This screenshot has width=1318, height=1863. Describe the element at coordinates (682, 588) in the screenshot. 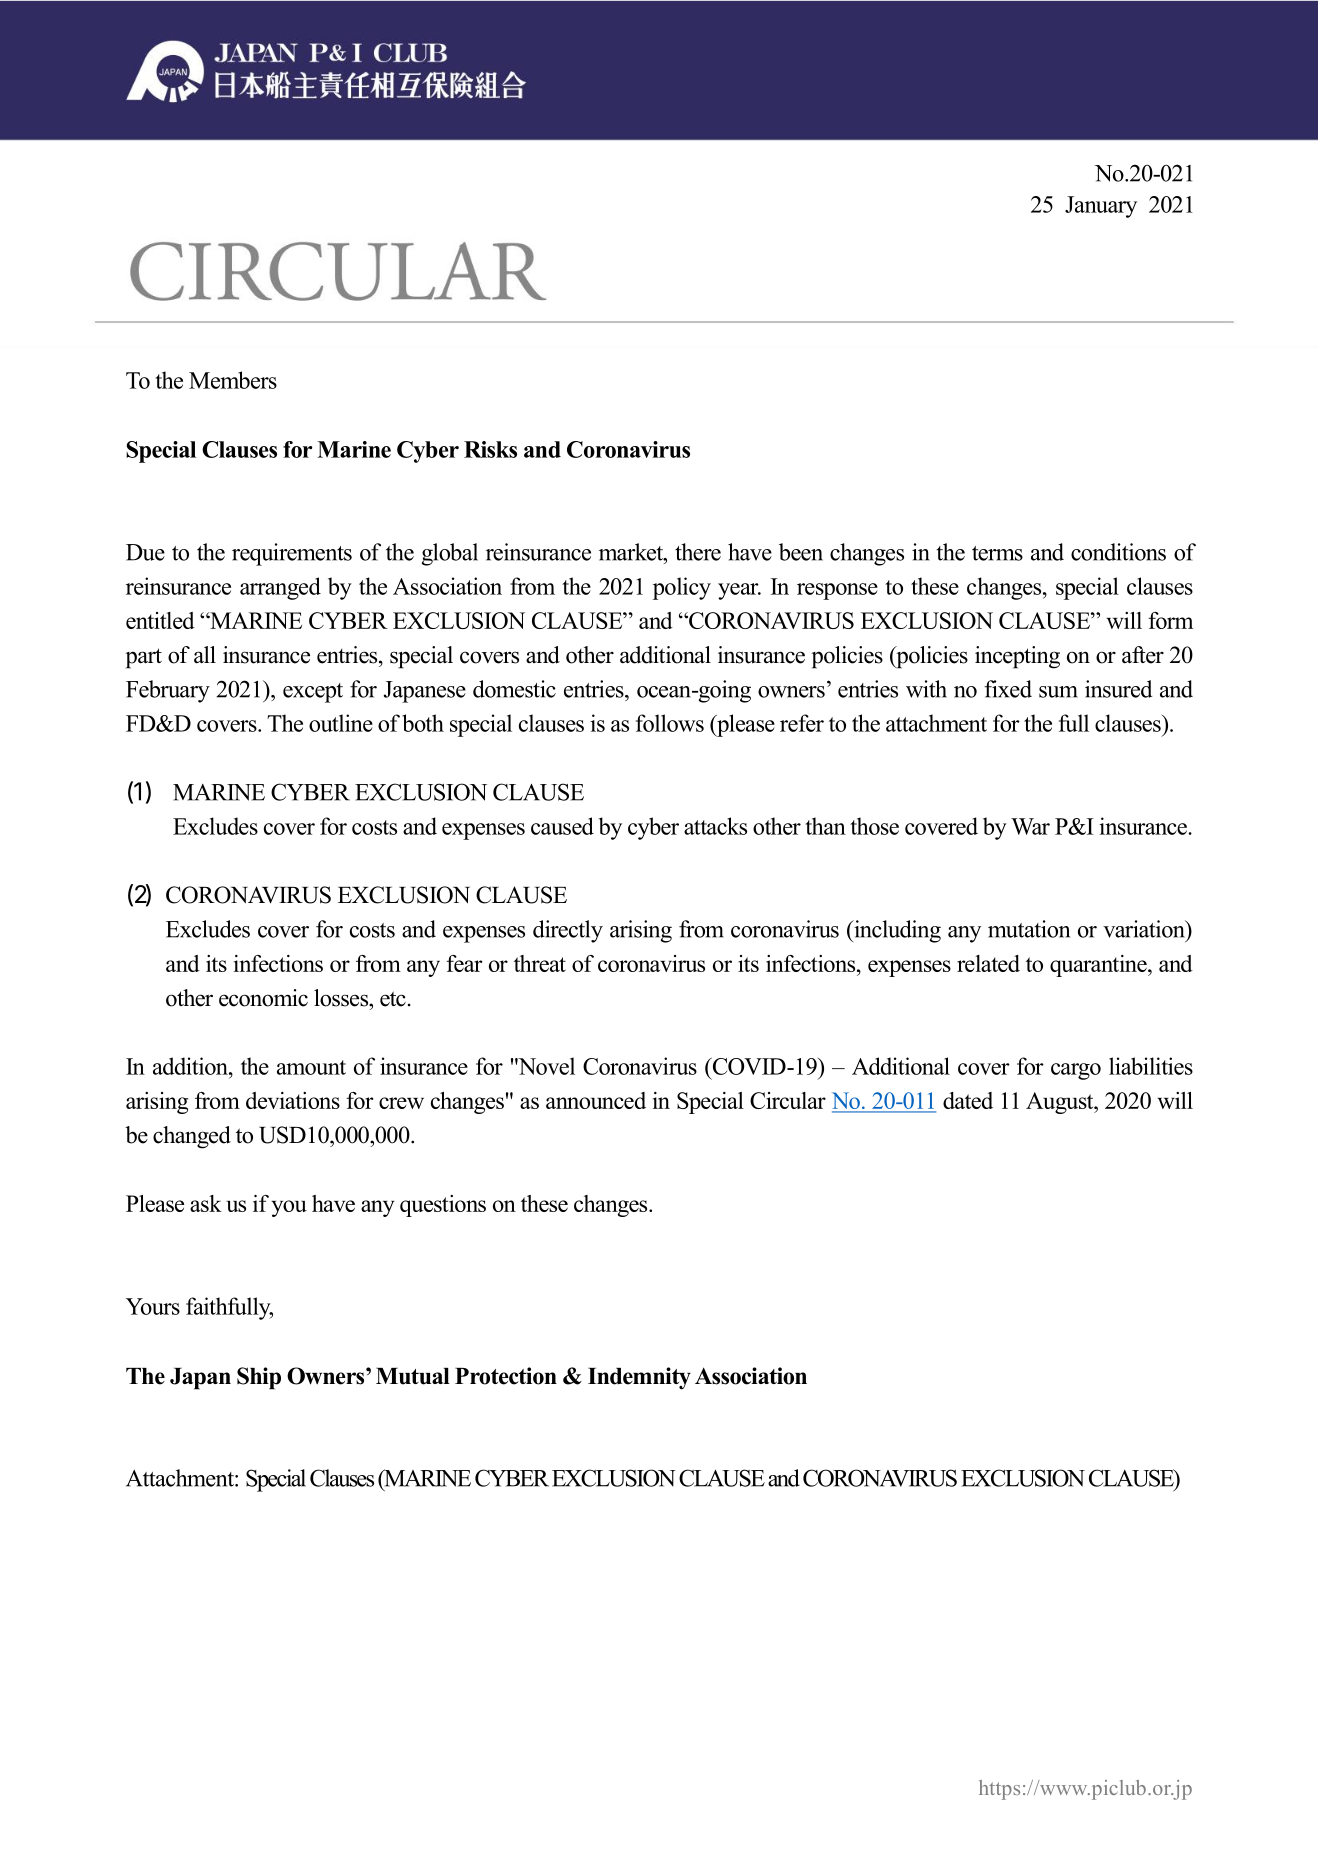

I see `policy` at that location.
